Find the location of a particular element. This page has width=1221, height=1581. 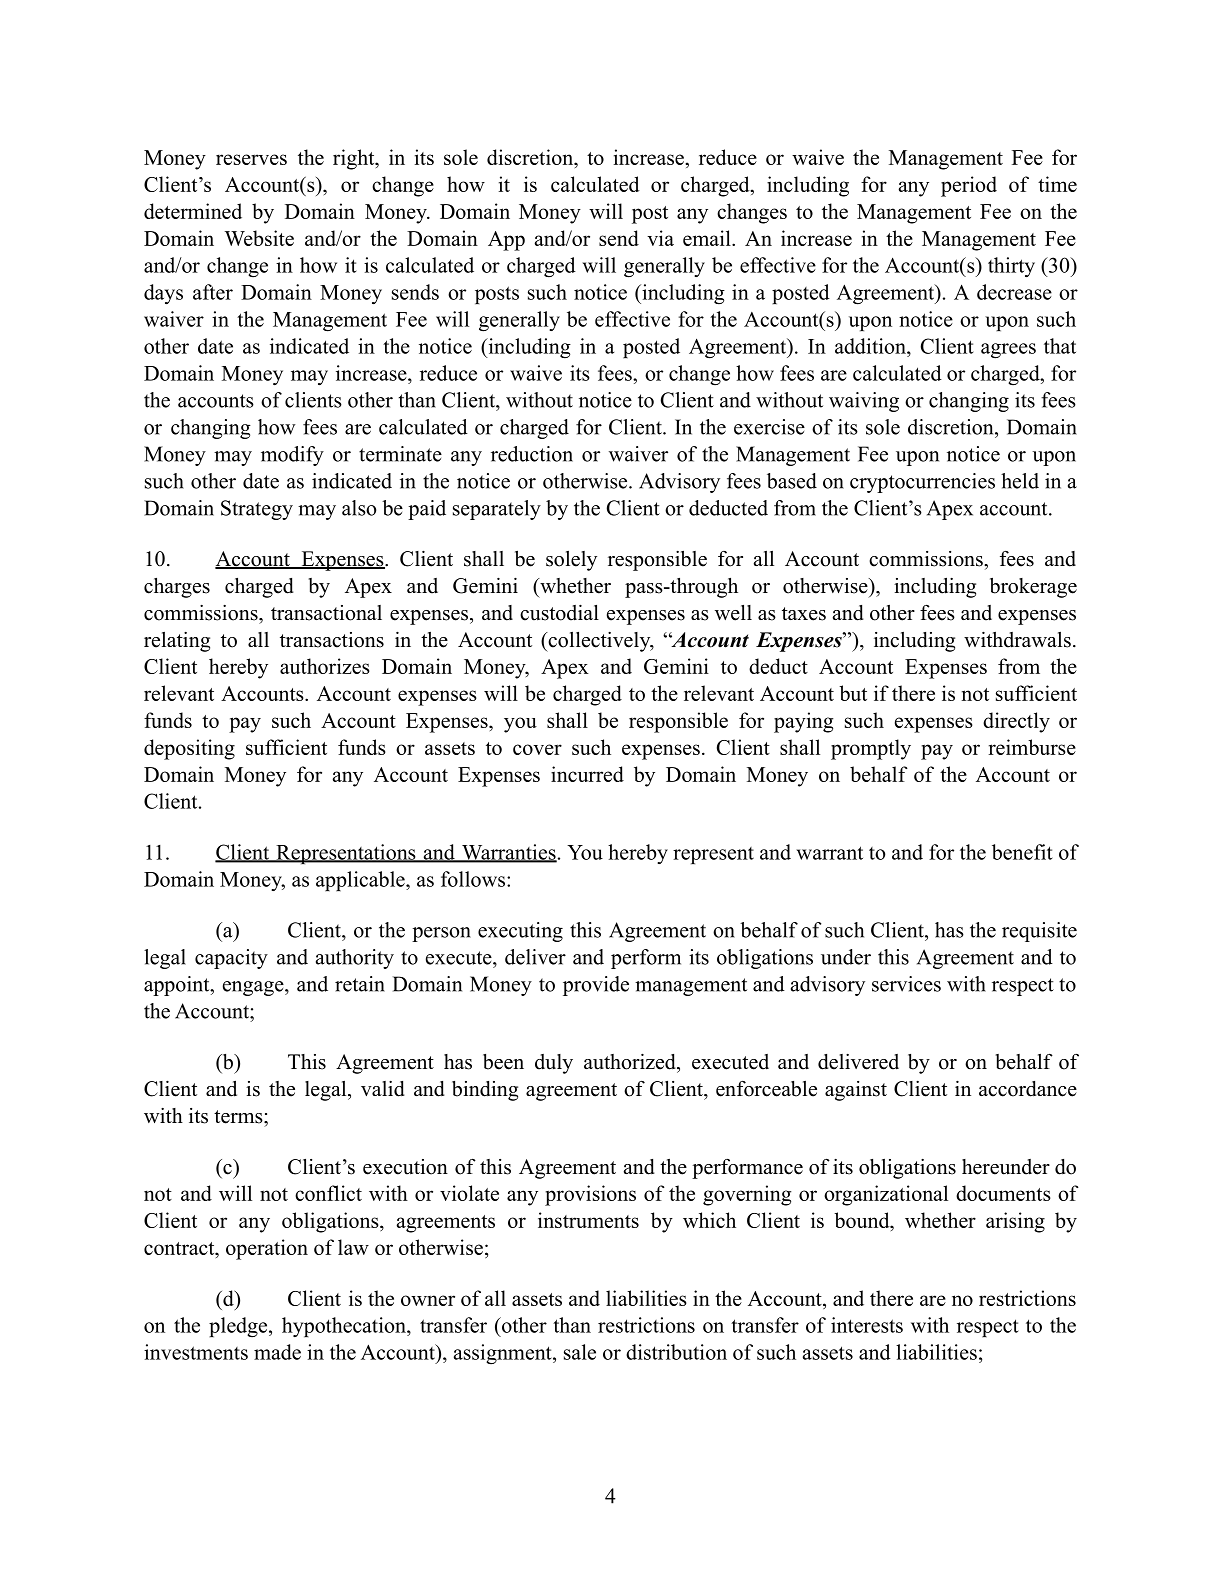

made is located at coordinates (277, 1352).
